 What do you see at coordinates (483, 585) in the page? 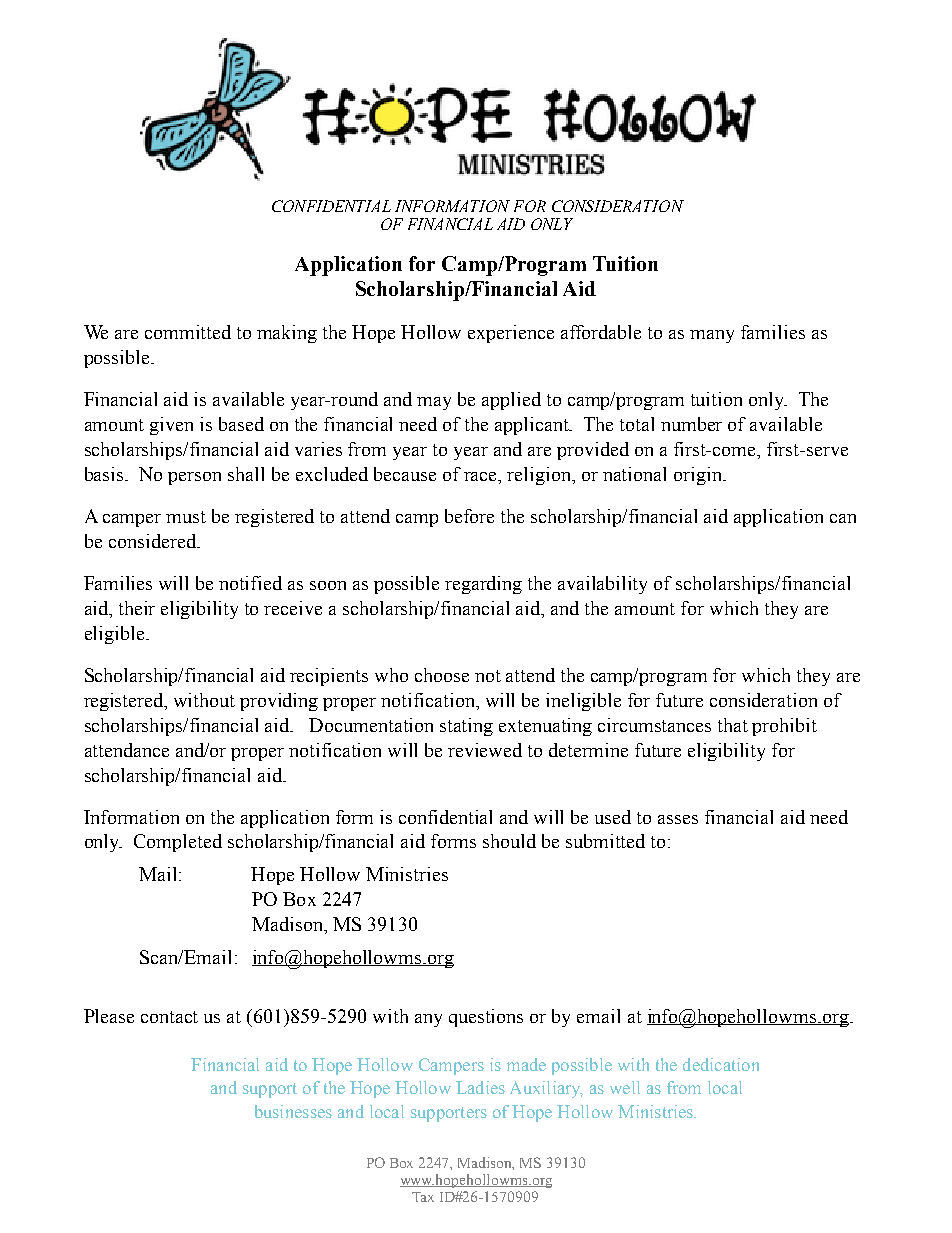
I see `regarding` at bounding box center [483, 585].
